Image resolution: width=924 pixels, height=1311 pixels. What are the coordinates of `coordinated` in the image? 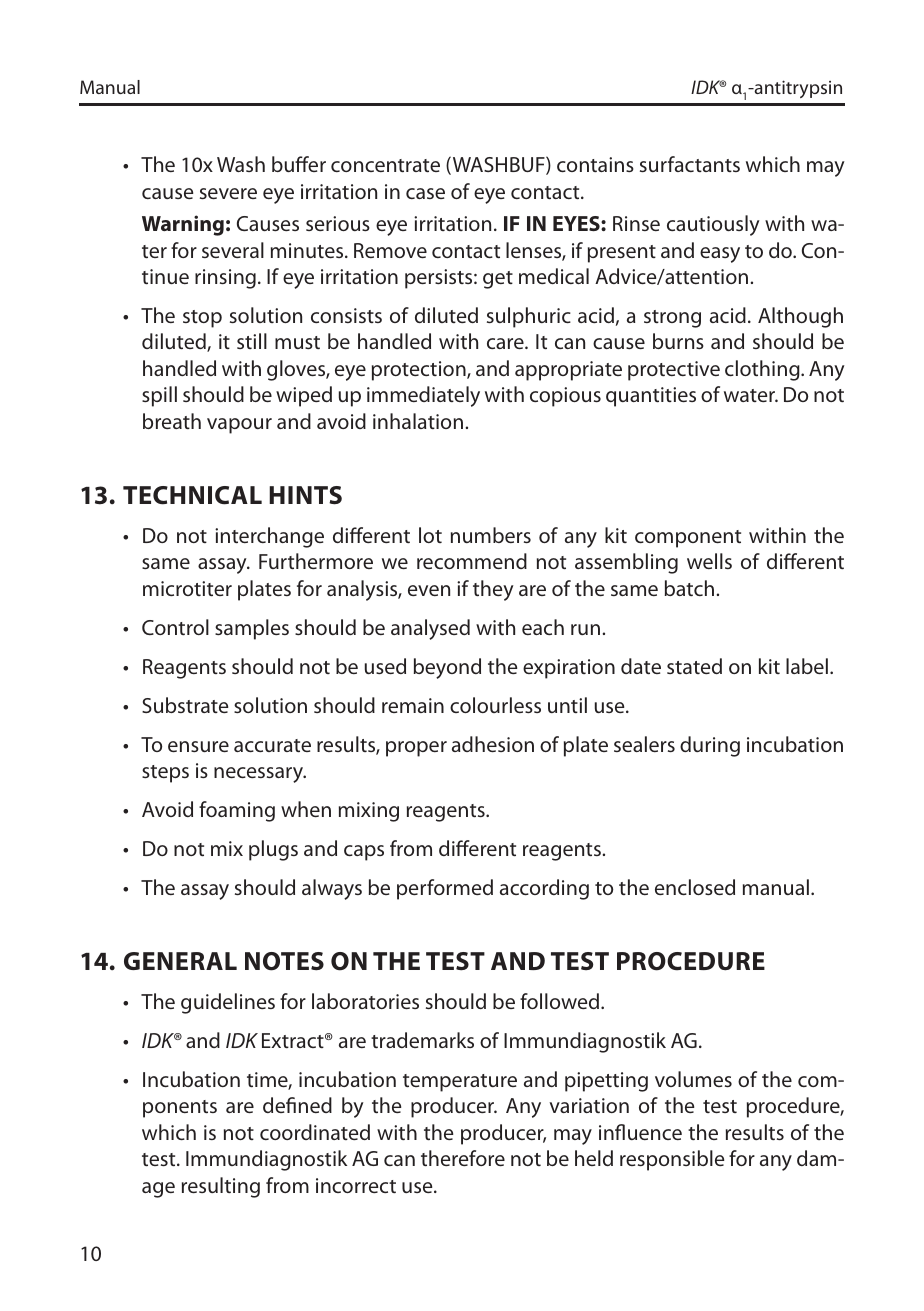 It's located at (315, 1132).
